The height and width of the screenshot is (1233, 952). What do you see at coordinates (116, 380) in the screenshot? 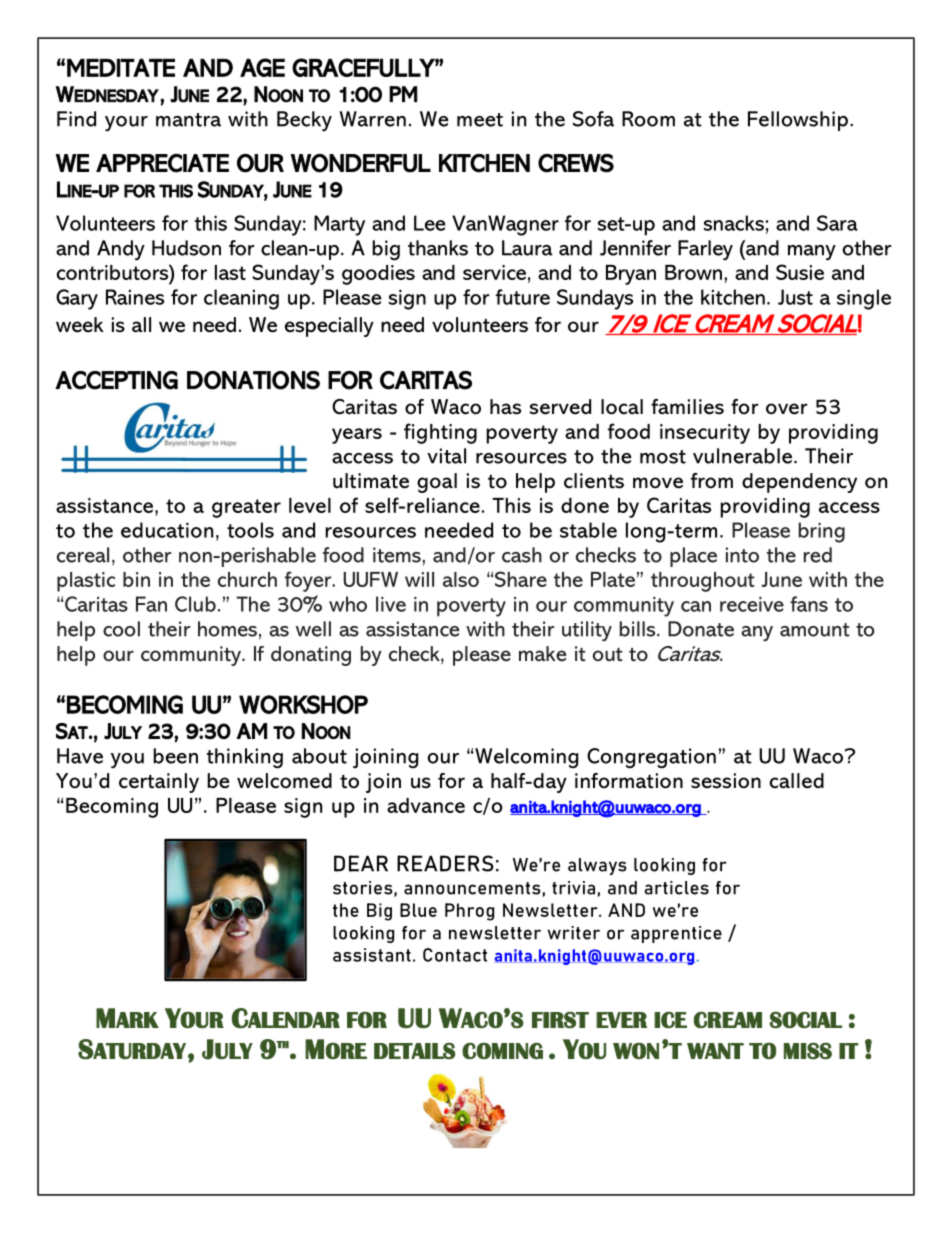
I see `ACCEPTING` at bounding box center [116, 380].
